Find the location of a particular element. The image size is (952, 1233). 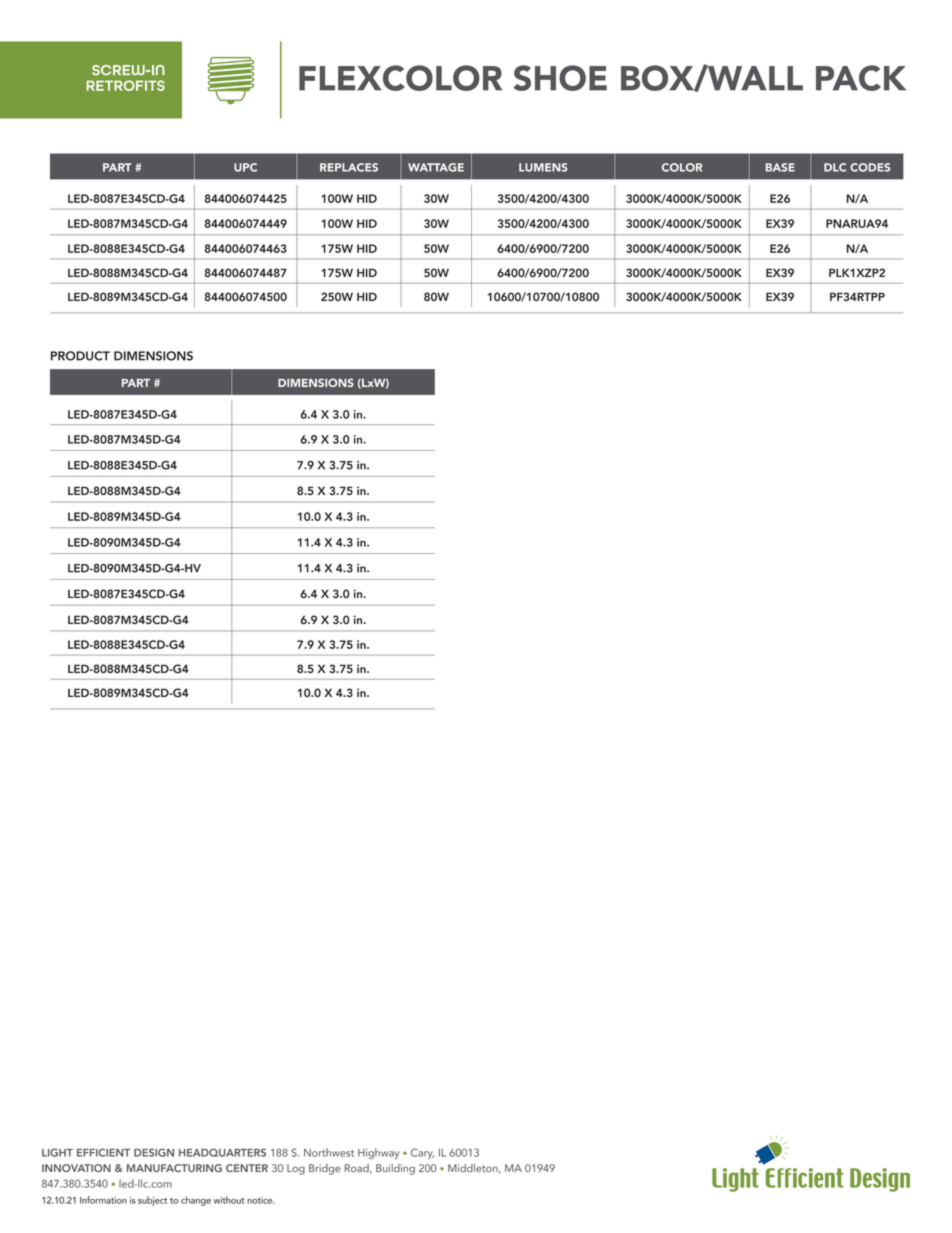

LUMENS is located at coordinates (543, 167).
